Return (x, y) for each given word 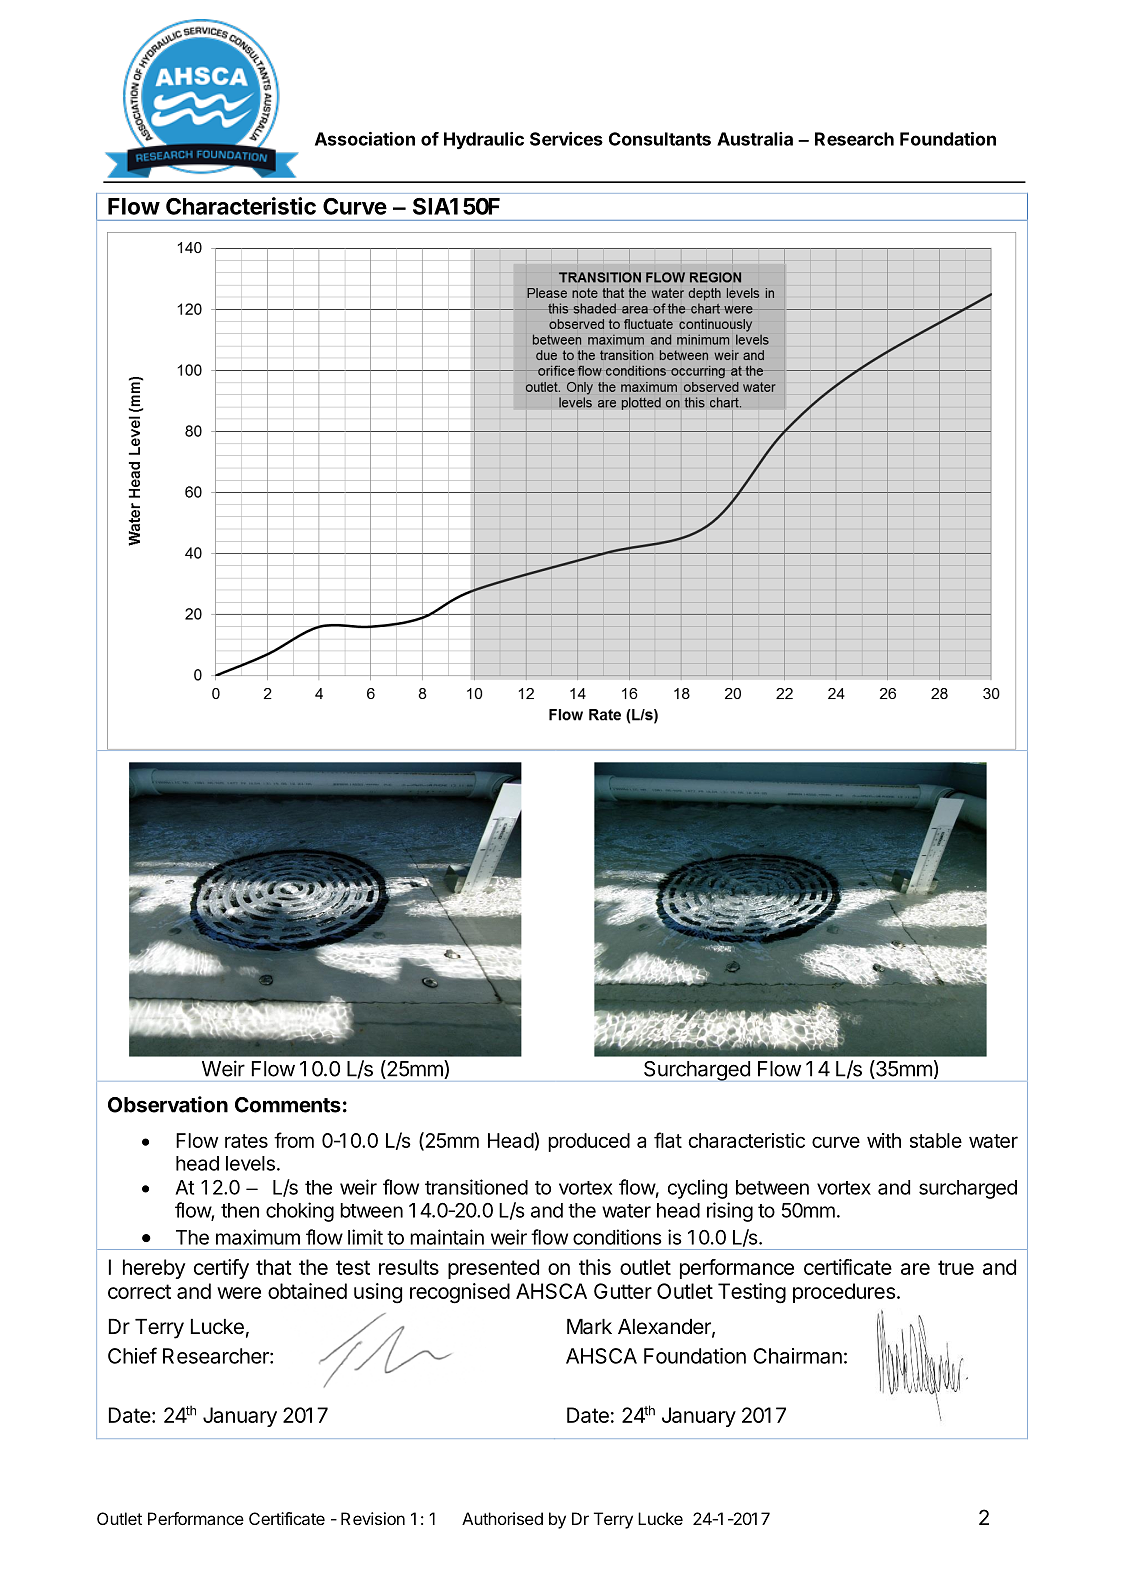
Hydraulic (484, 141)
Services (566, 139)
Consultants (660, 139)
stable (936, 1140)
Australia (755, 139)
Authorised (502, 1518)
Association (365, 139)
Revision (373, 1518)
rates (246, 1141)
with (884, 1140)
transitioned (476, 1187)
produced (589, 1142)
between (772, 1187)
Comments (288, 1105)
